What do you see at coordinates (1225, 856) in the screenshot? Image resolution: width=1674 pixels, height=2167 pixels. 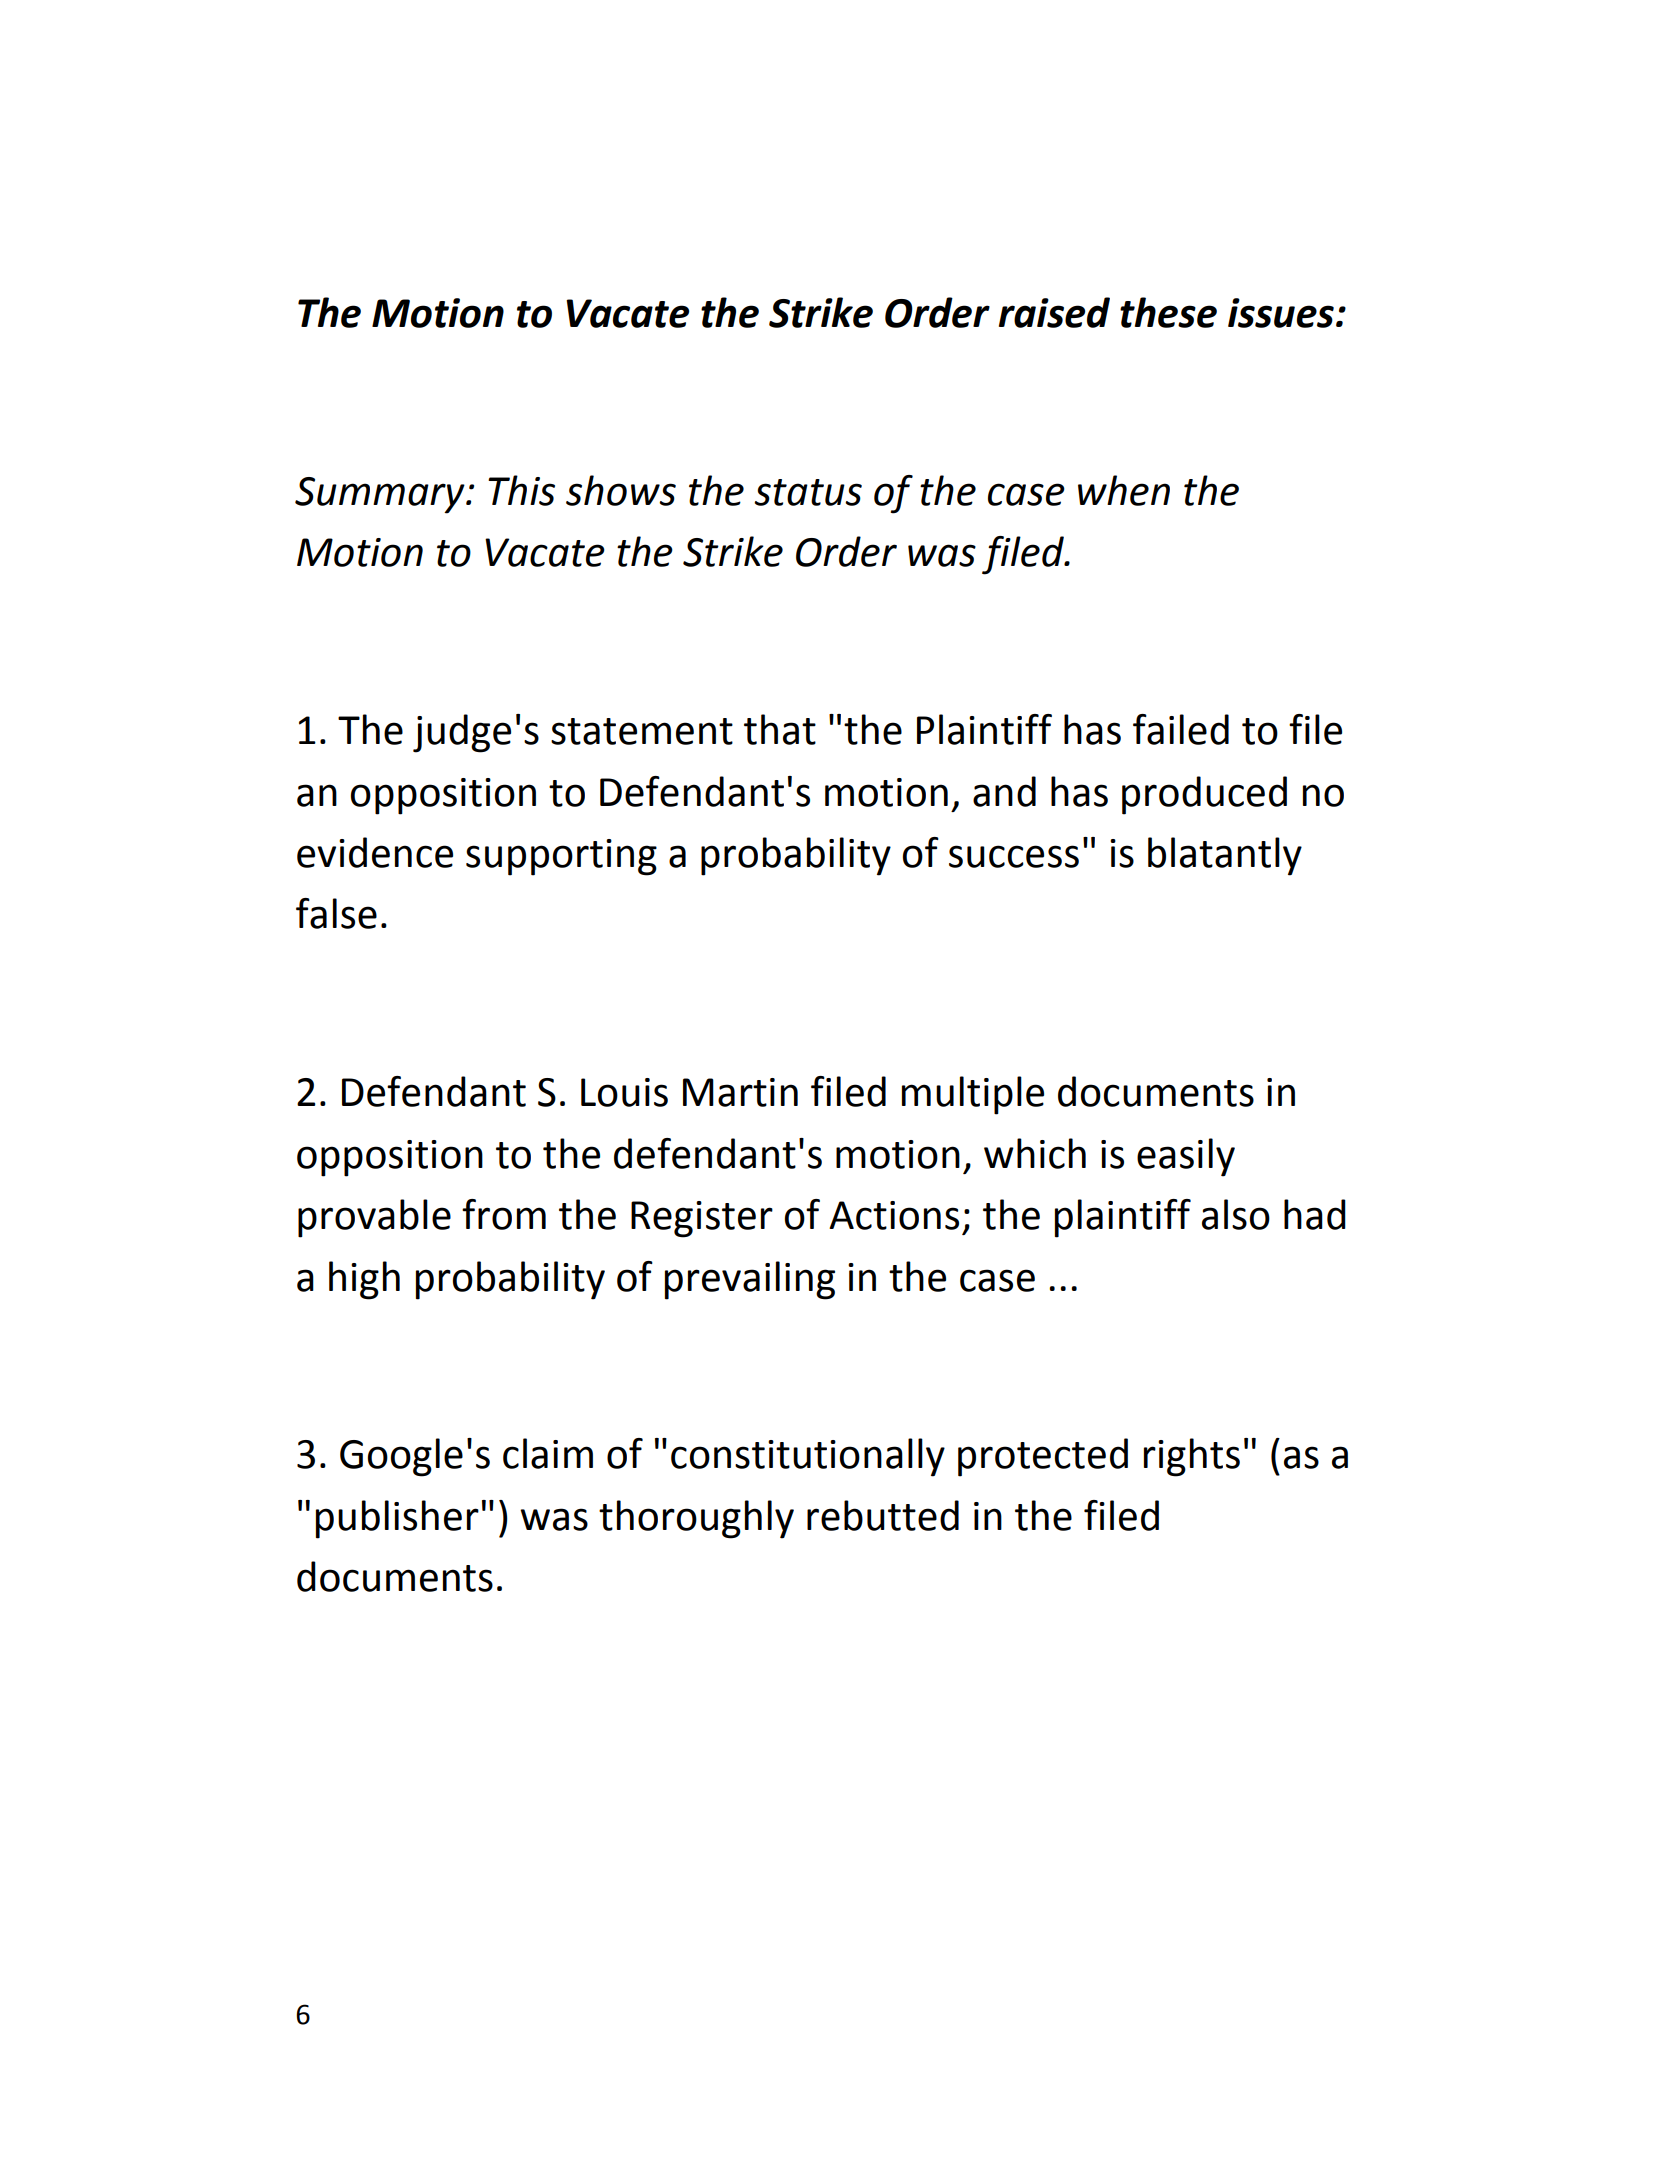 I see `blatantly` at bounding box center [1225, 856].
